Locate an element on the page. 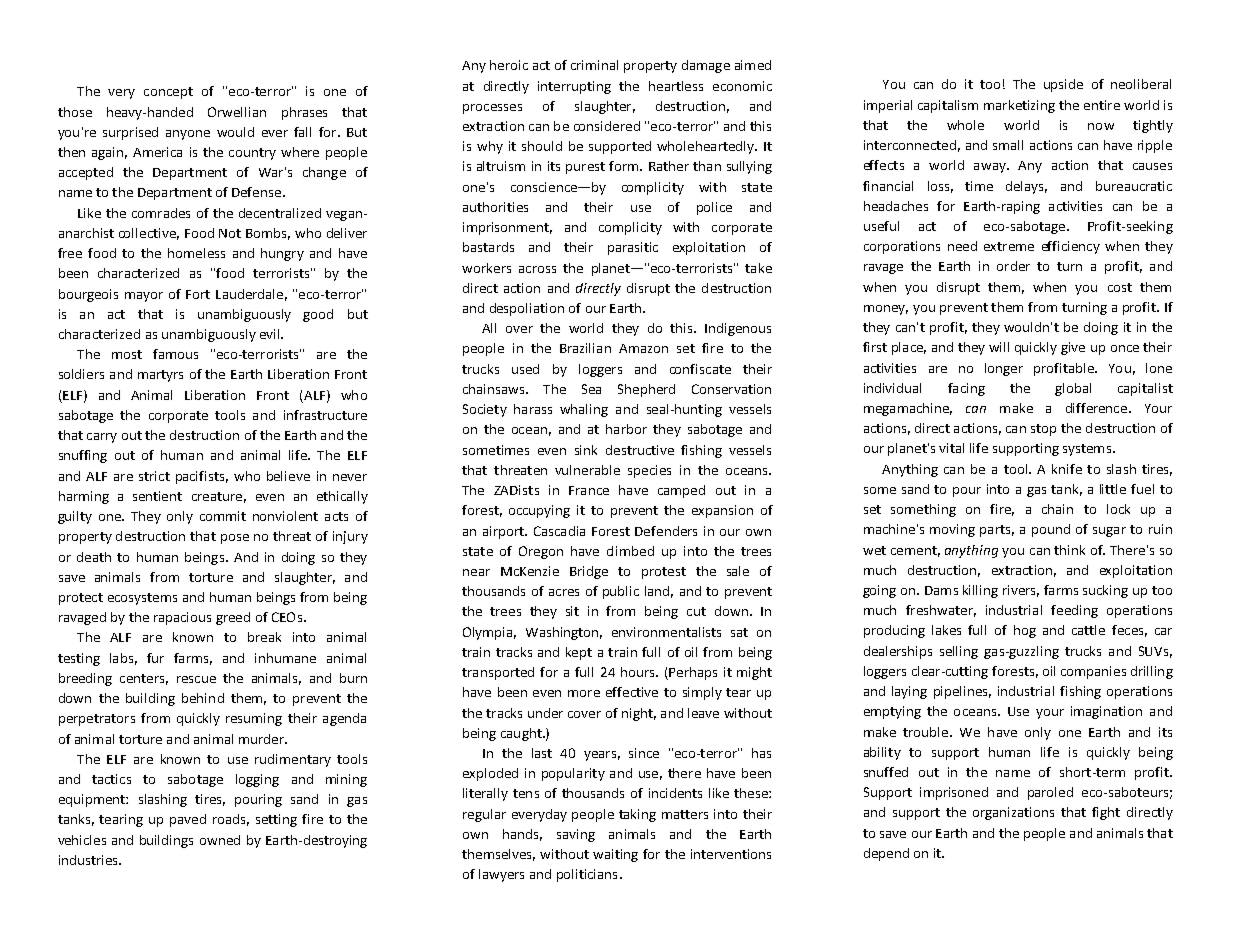  knife is located at coordinates (1067, 469).
